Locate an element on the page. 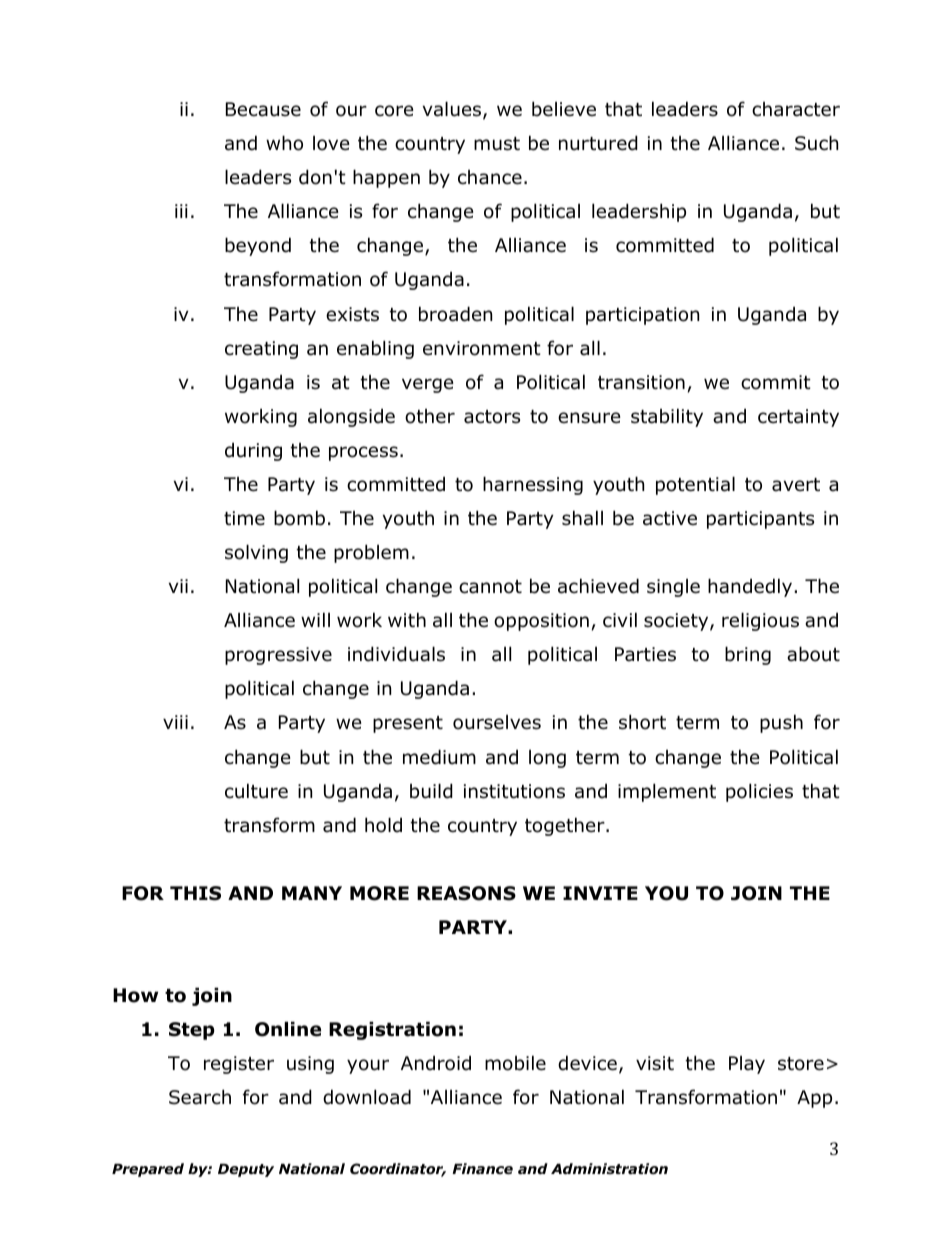 The width and height of the image is (952, 1233). bring is located at coordinates (748, 655).
